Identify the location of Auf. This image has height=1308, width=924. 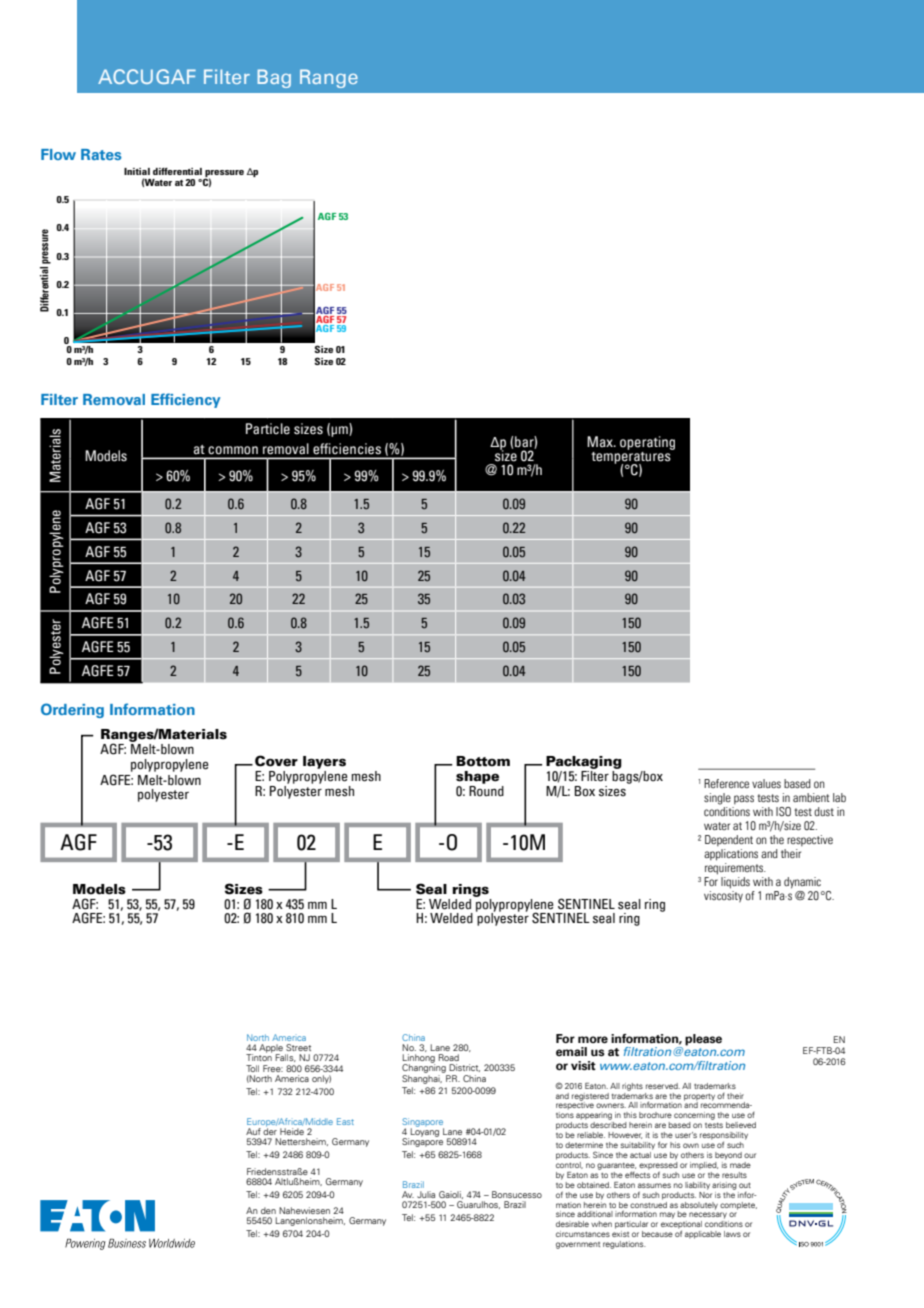
(253, 1131).
